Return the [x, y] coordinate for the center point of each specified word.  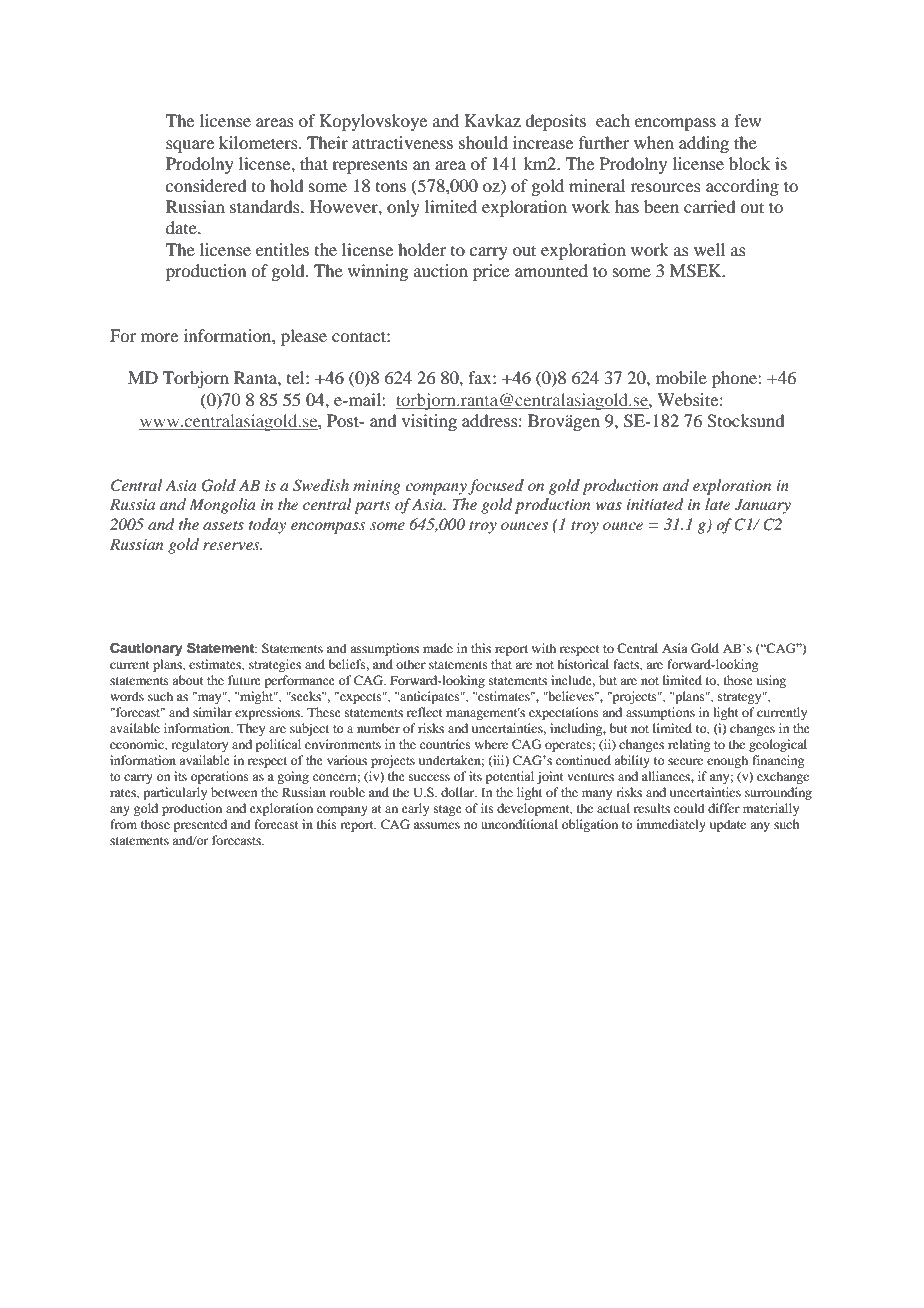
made [438, 648]
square [190, 146]
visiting [429, 422]
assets [223, 525]
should [483, 142]
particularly [175, 793]
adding [704, 144]
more [159, 337]
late [717, 504]
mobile [681, 377]
